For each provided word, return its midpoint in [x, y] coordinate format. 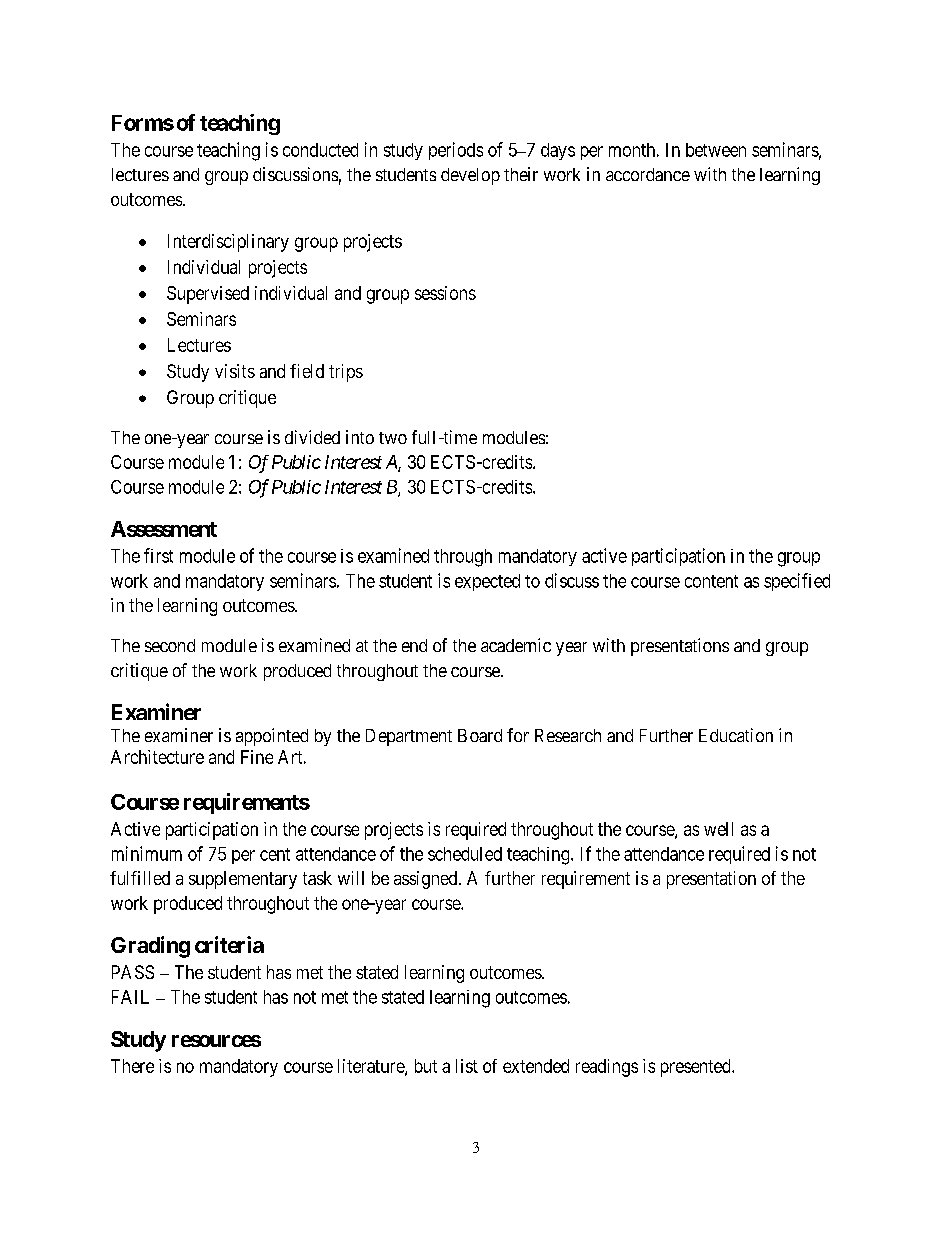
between [716, 150]
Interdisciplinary [228, 243]
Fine [257, 757]
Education [736, 735]
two [393, 438]
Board [480, 735]
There [132, 1066]
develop [470, 176]
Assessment [164, 529]
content [711, 581]
